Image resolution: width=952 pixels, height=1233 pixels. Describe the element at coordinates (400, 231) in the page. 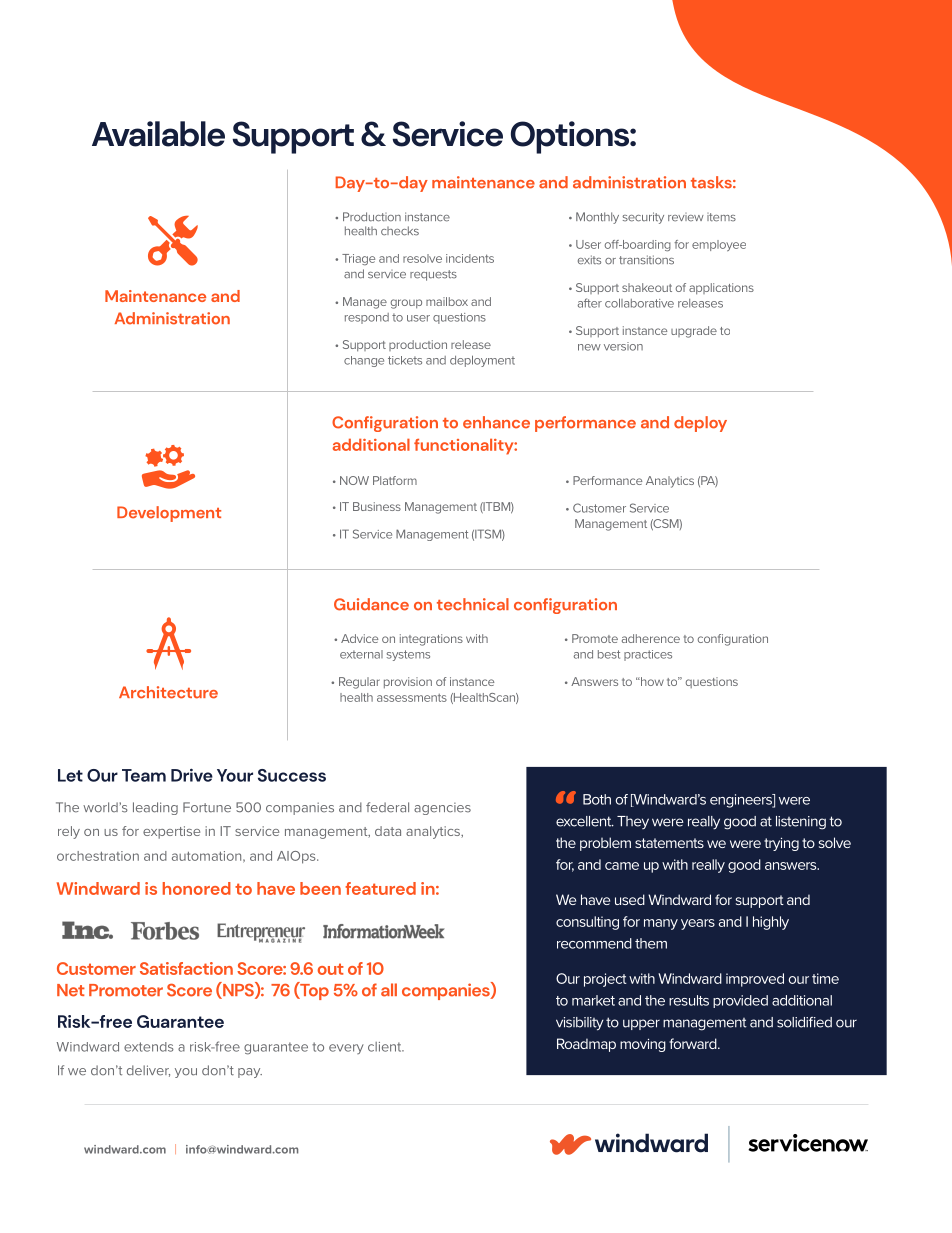

I see `checks` at that location.
